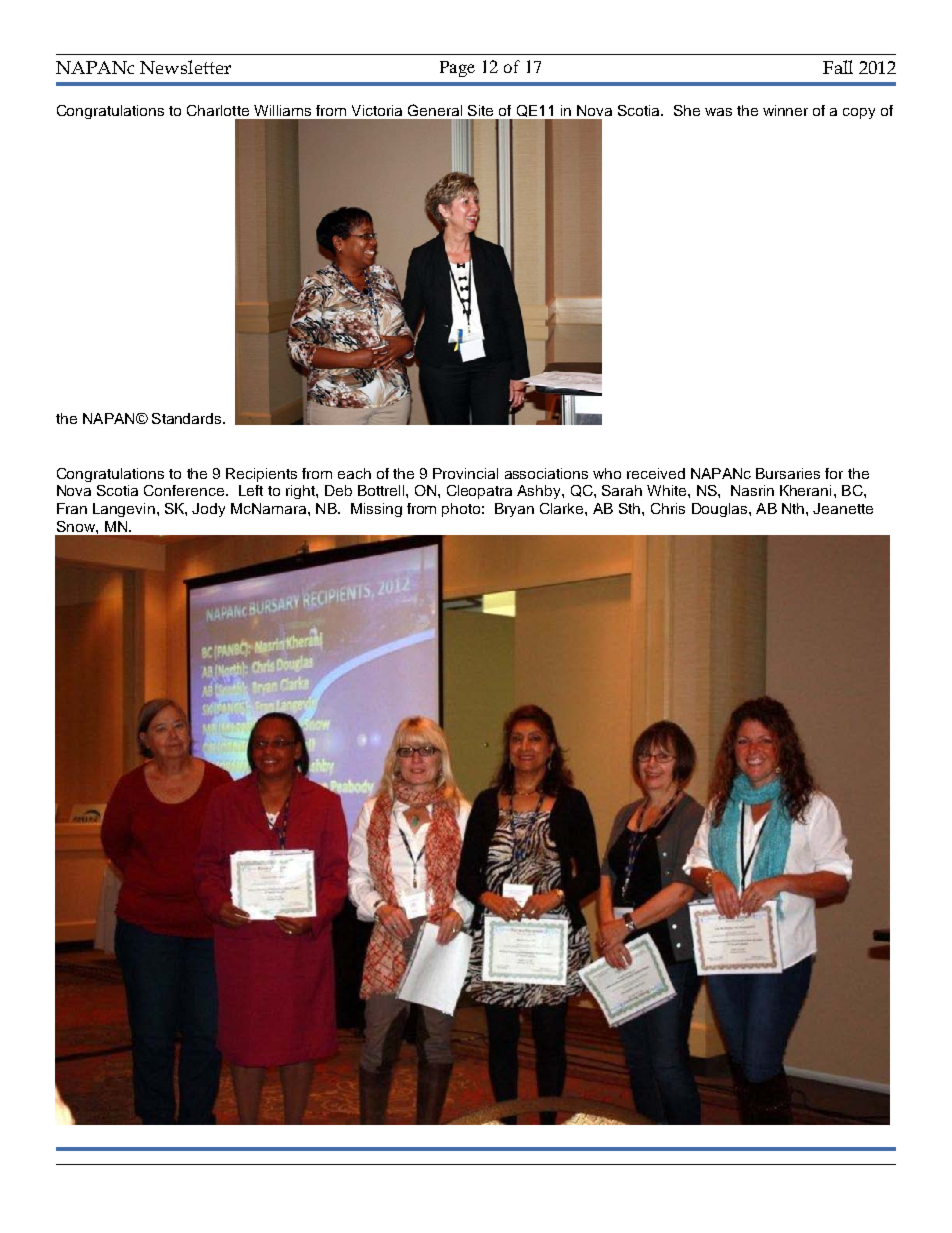 This document has width=952, height=1233. What do you see at coordinates (218, 110) in the document?
I see `Charlotte` at bounding box center [218, 110].
